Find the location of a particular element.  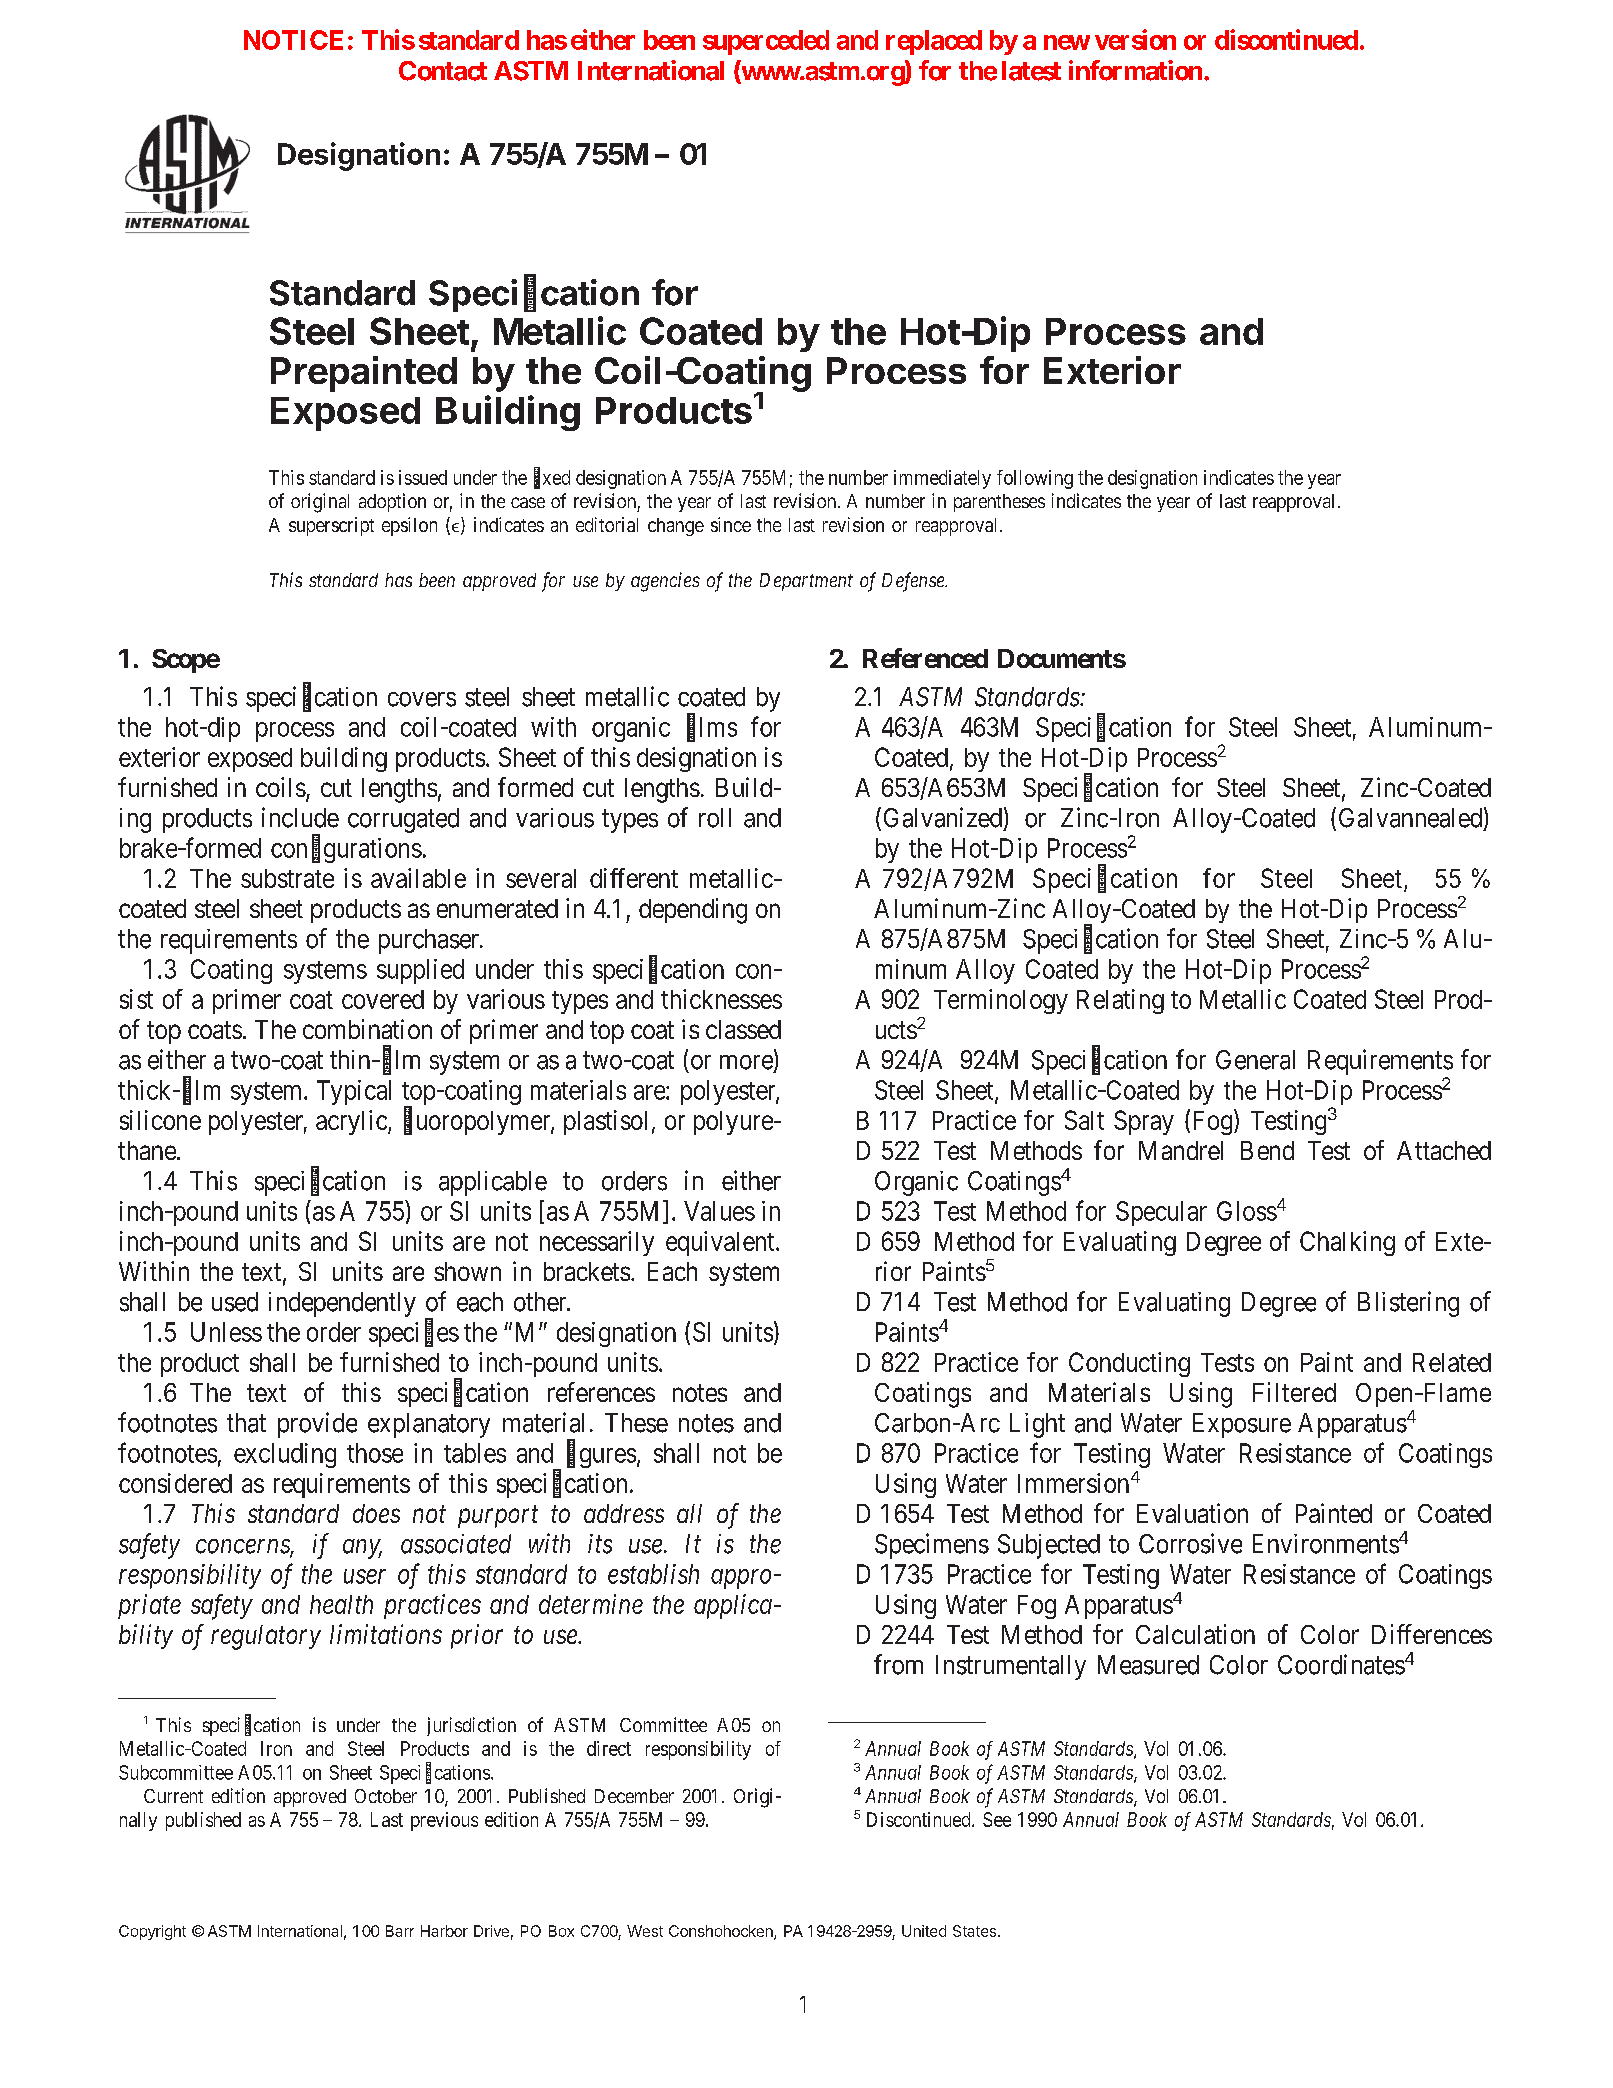

covers is located at coordinates (422, 699).
